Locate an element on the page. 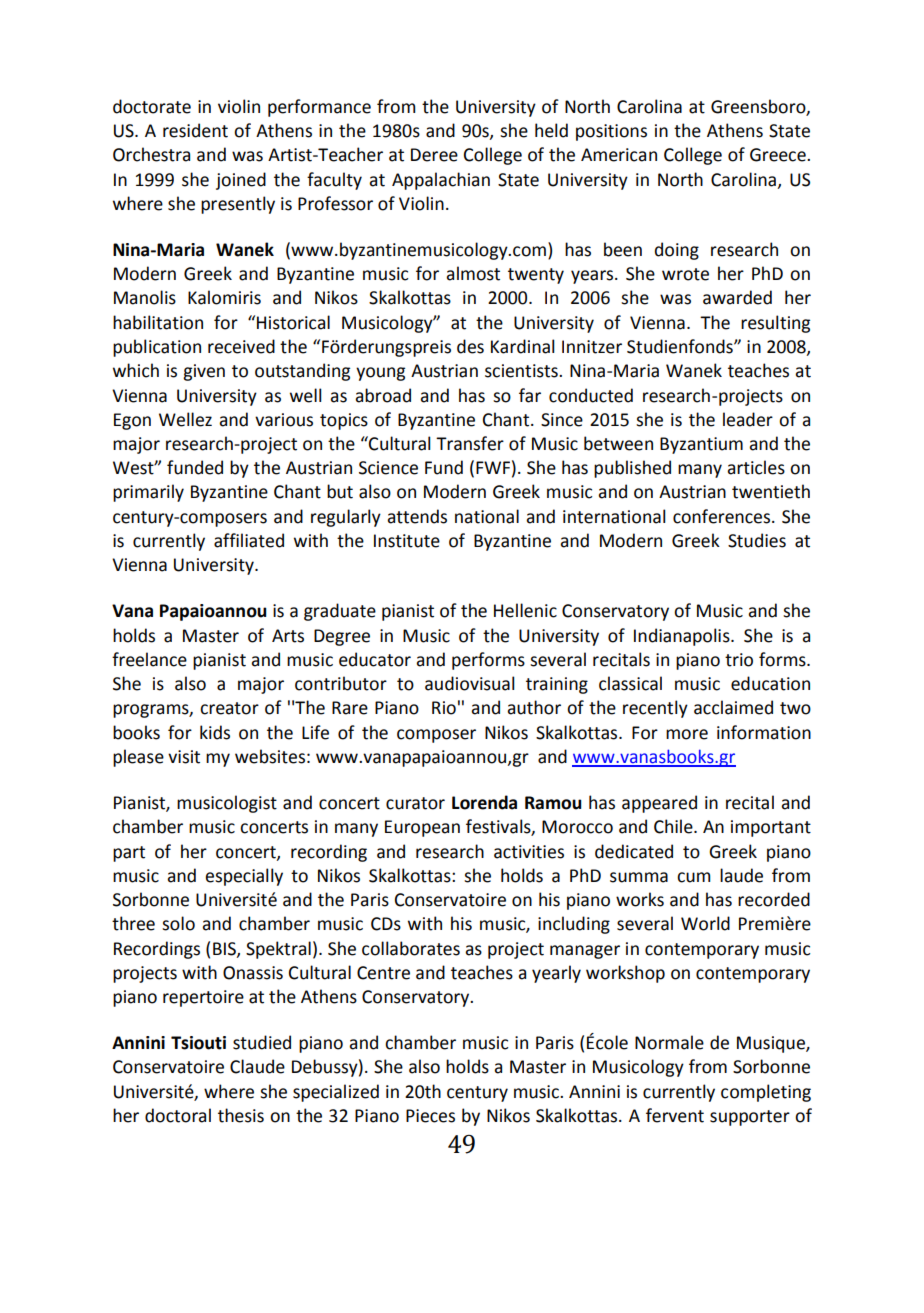  completing is located at coordinates (766, 1093).
